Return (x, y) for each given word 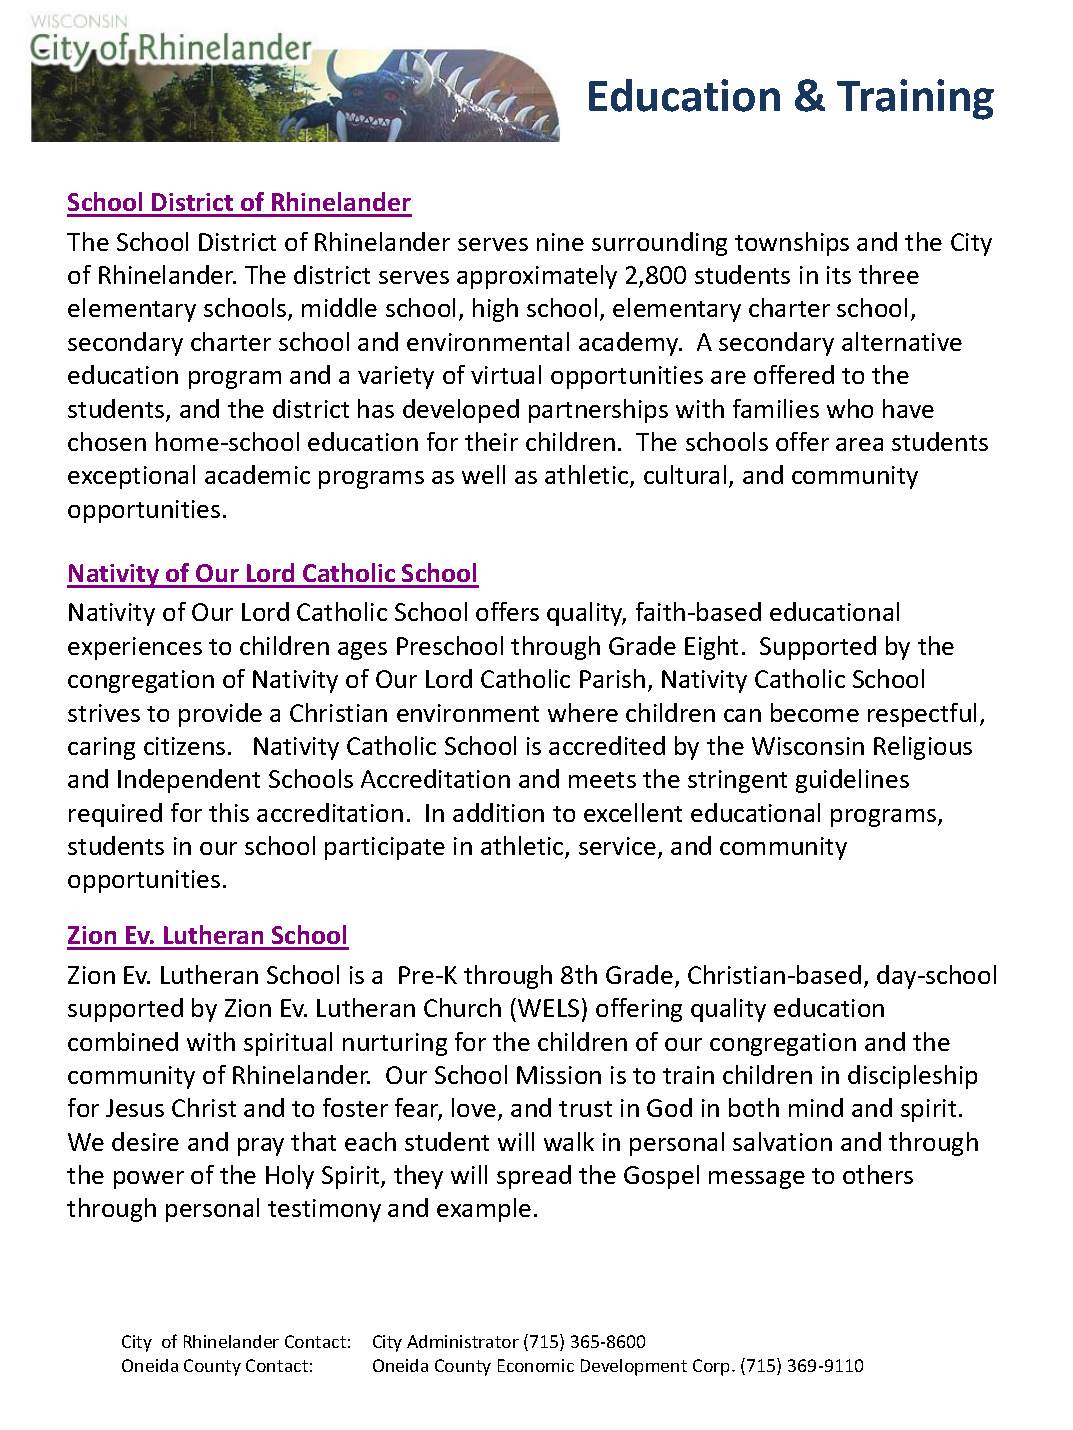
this (229, 812)
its (839, 275)
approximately (537, 277)
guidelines (852, 781)
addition (498, 812)
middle (339, 307)
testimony (324, 1210)
